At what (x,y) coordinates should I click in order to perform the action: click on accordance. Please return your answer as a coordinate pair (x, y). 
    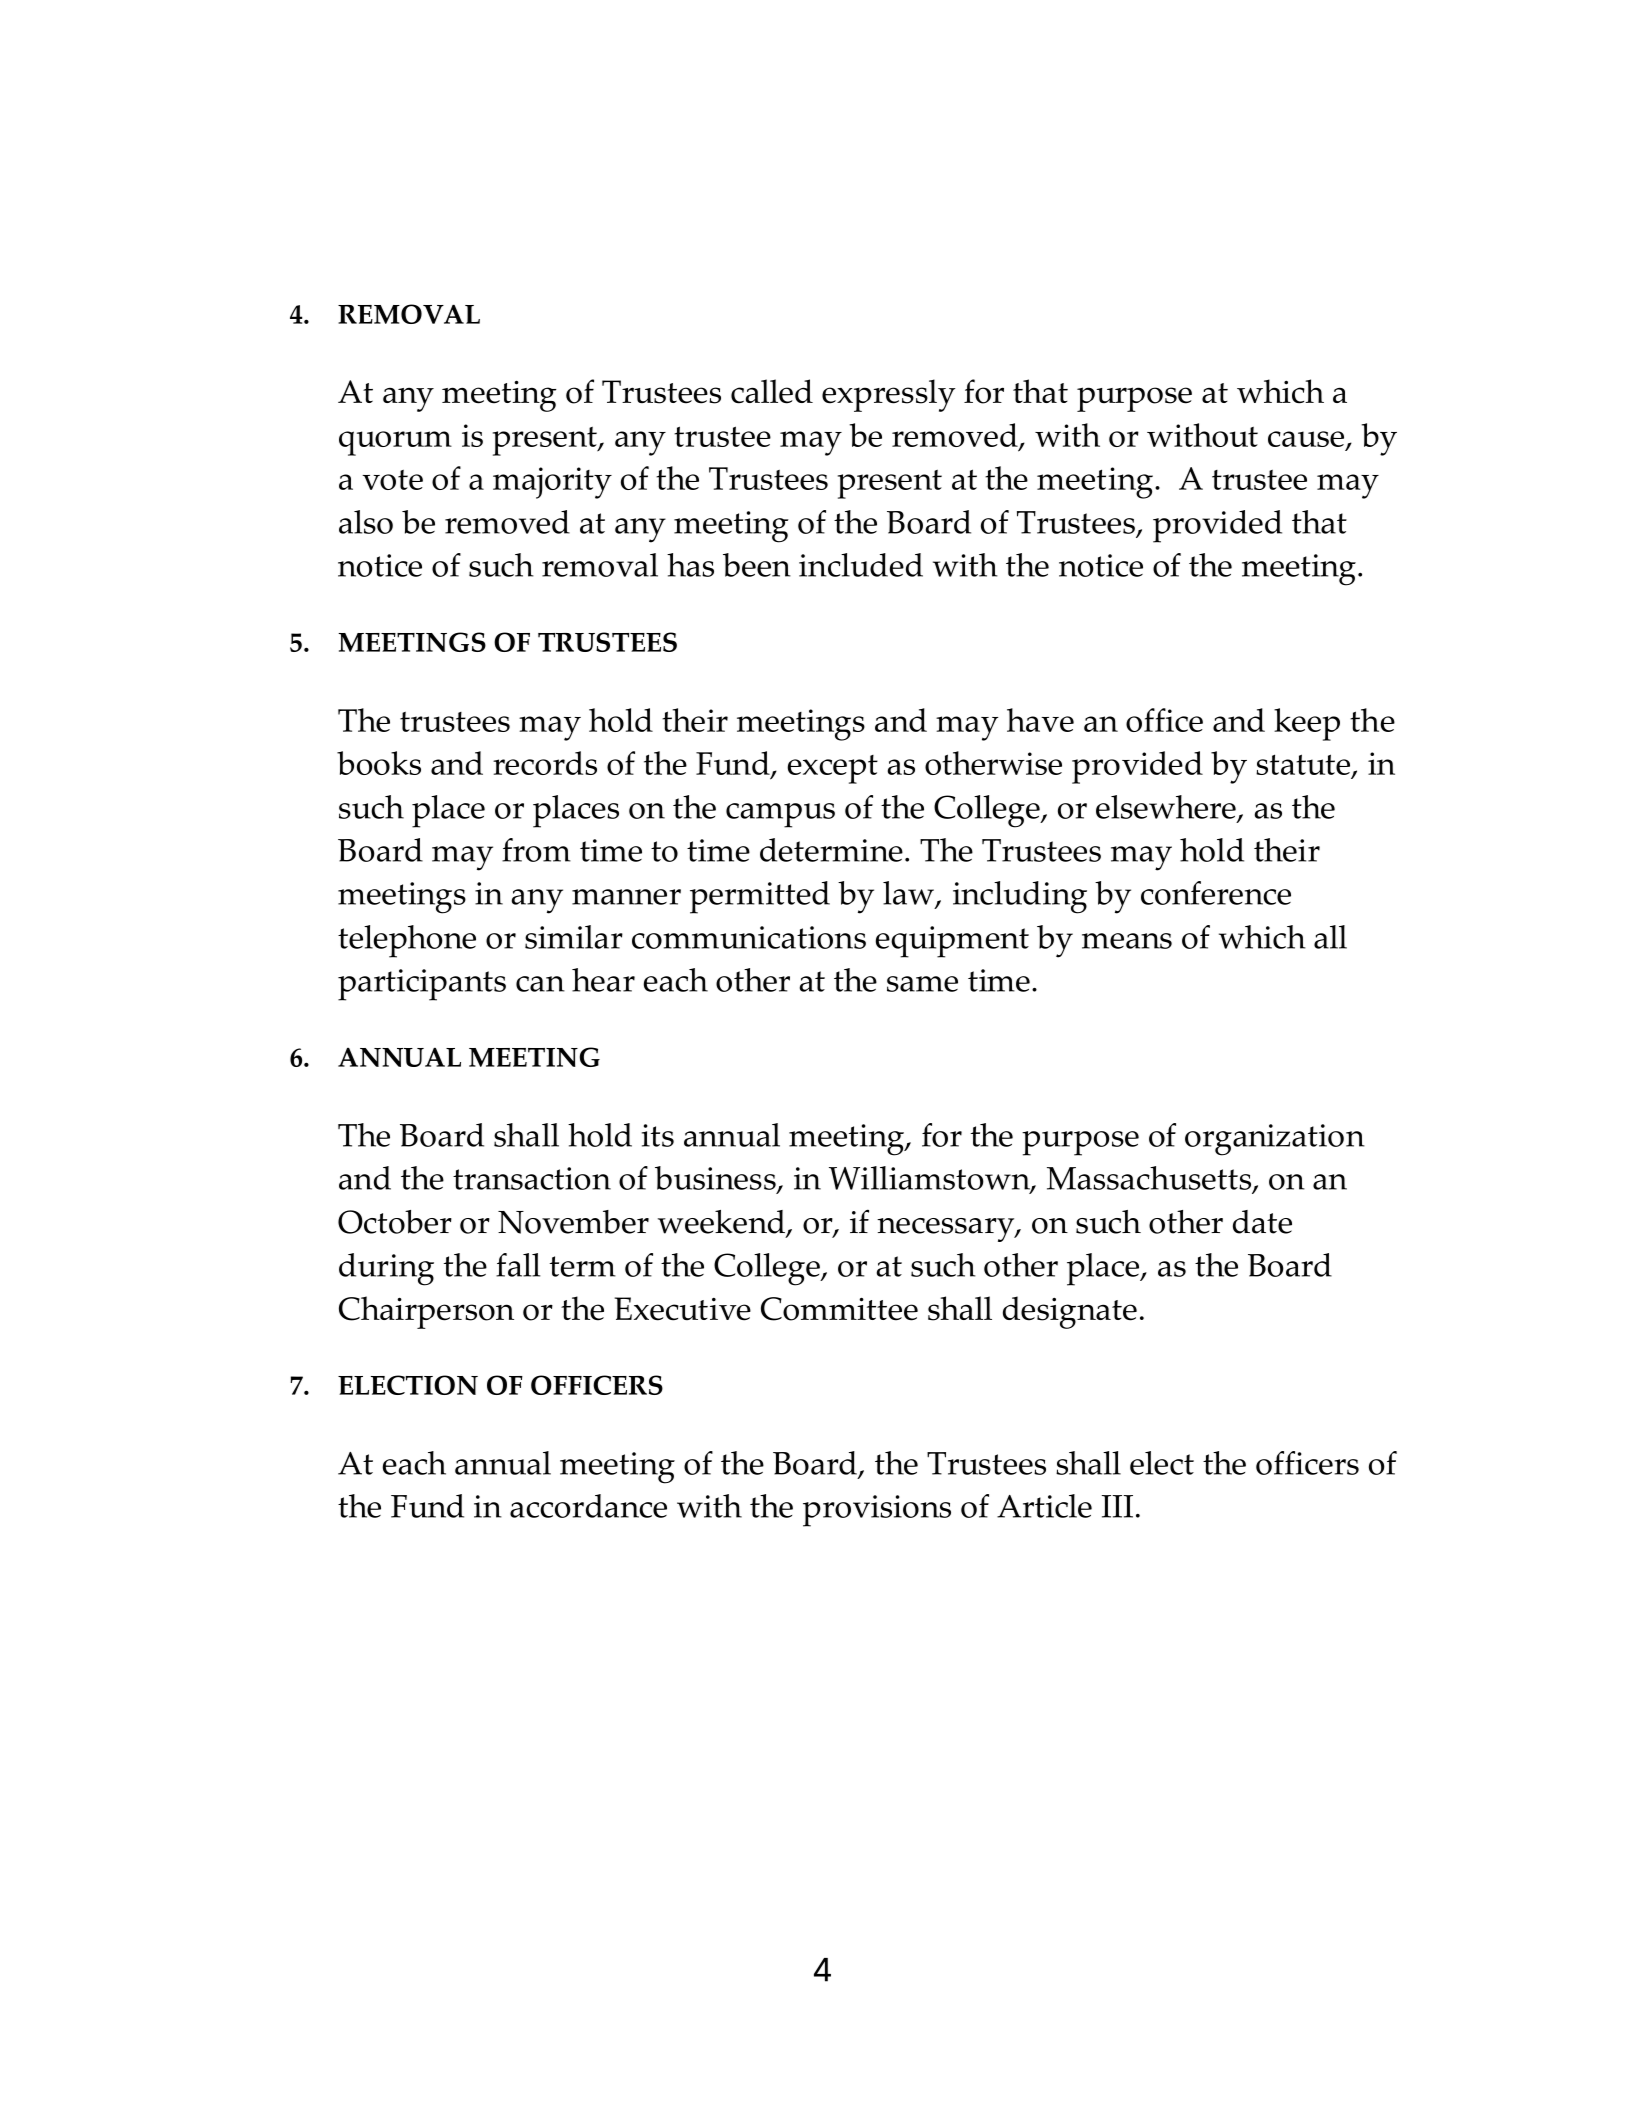
    Looking at the image, I should click on (588, 1506).
